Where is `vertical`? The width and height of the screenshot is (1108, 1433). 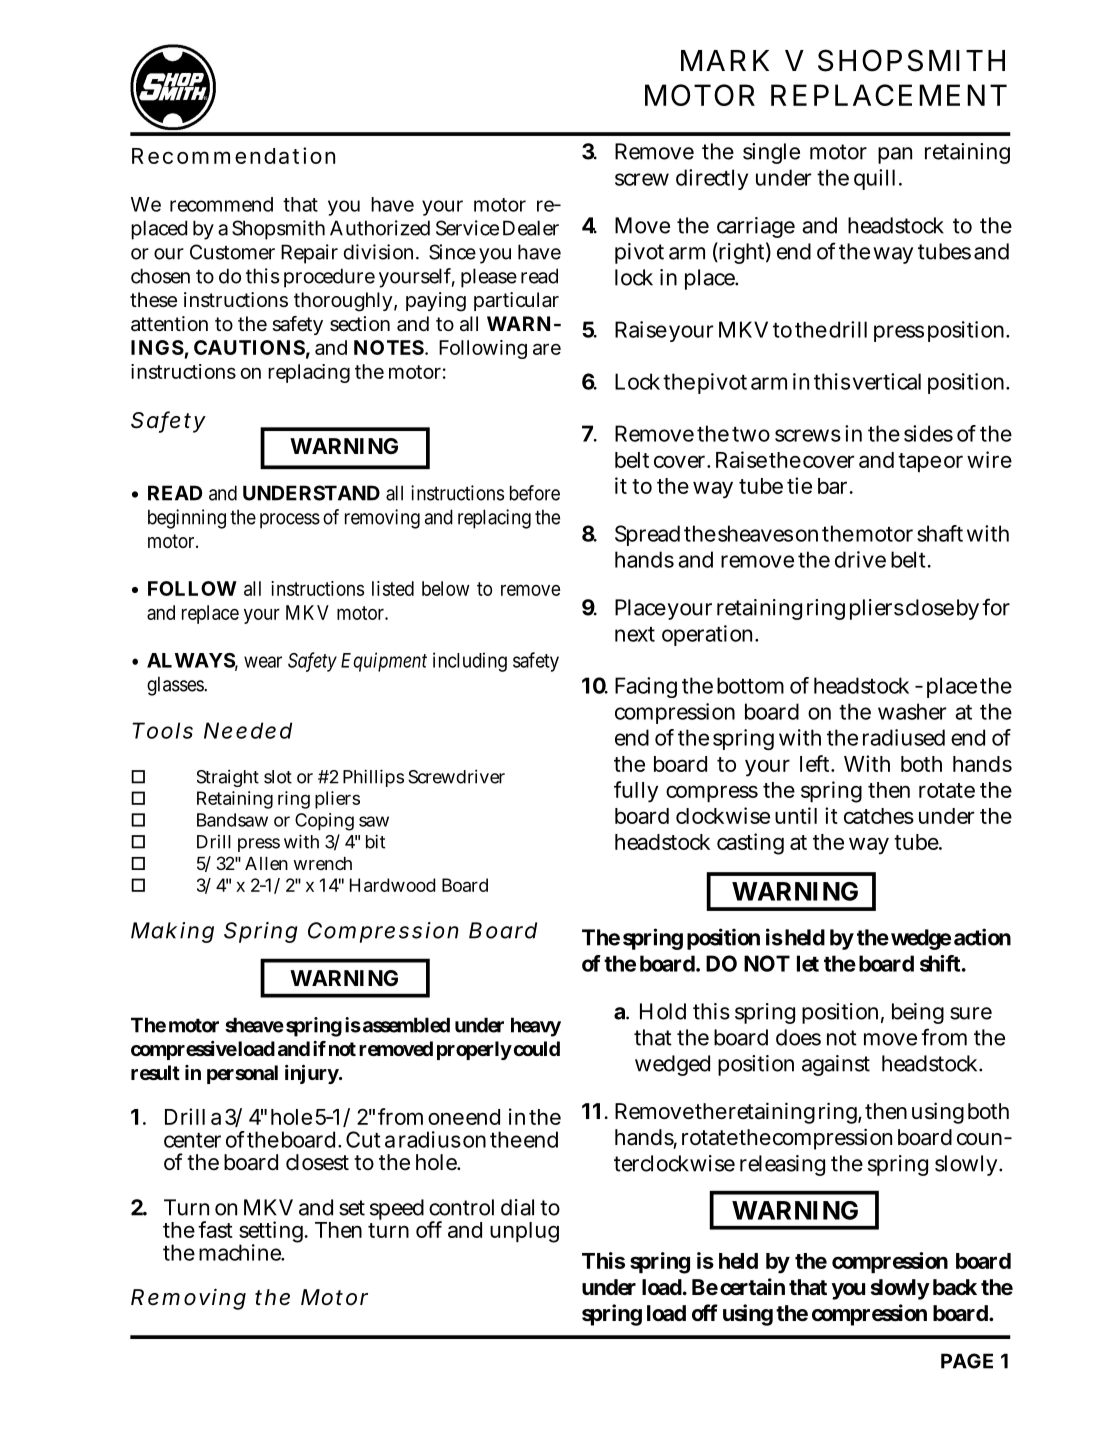 vertical is located at coordinates (887, 381).
